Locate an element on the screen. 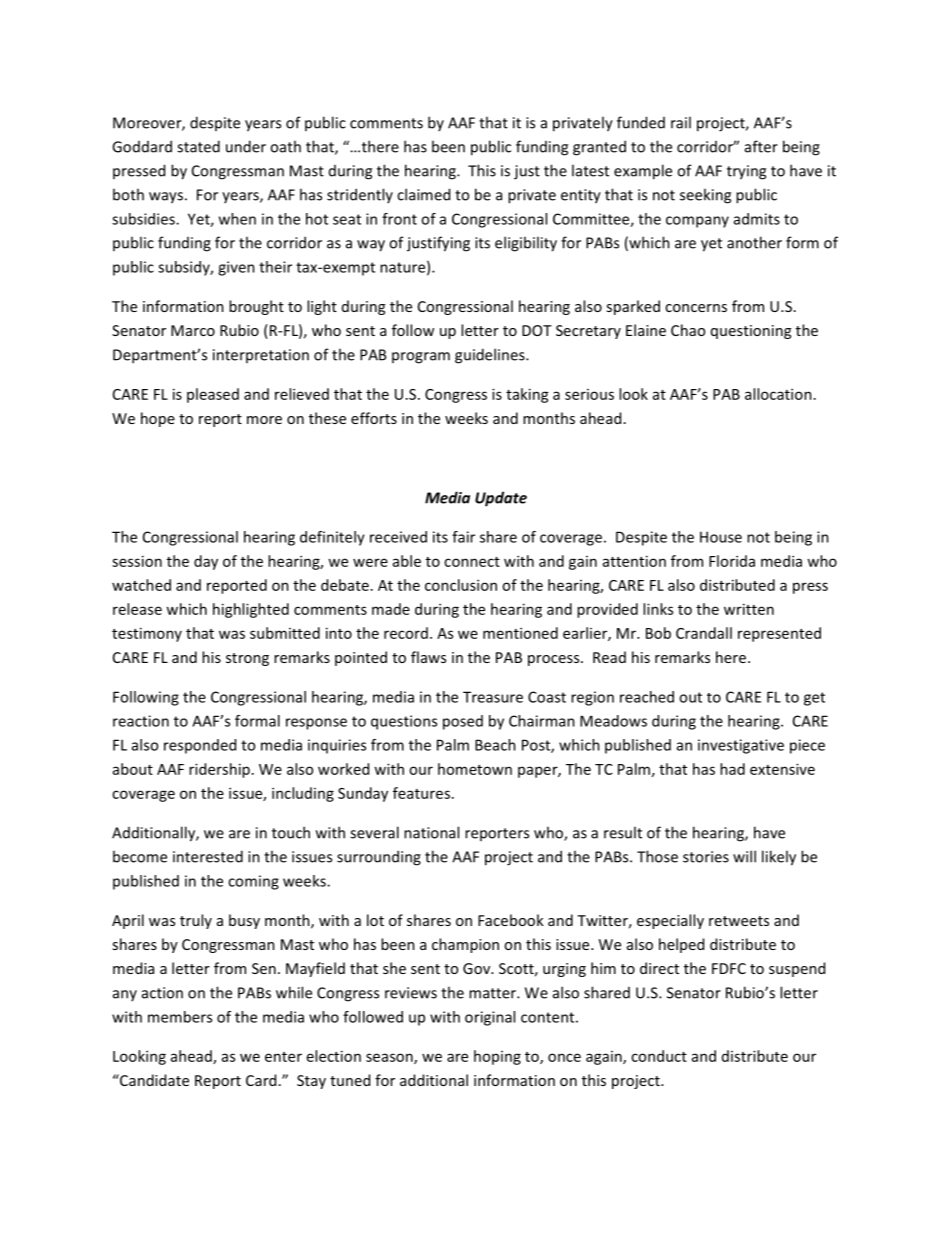 Image resolution: width=952 pixels, height=1233 pixels. after is located at coordinates (761, 146).
